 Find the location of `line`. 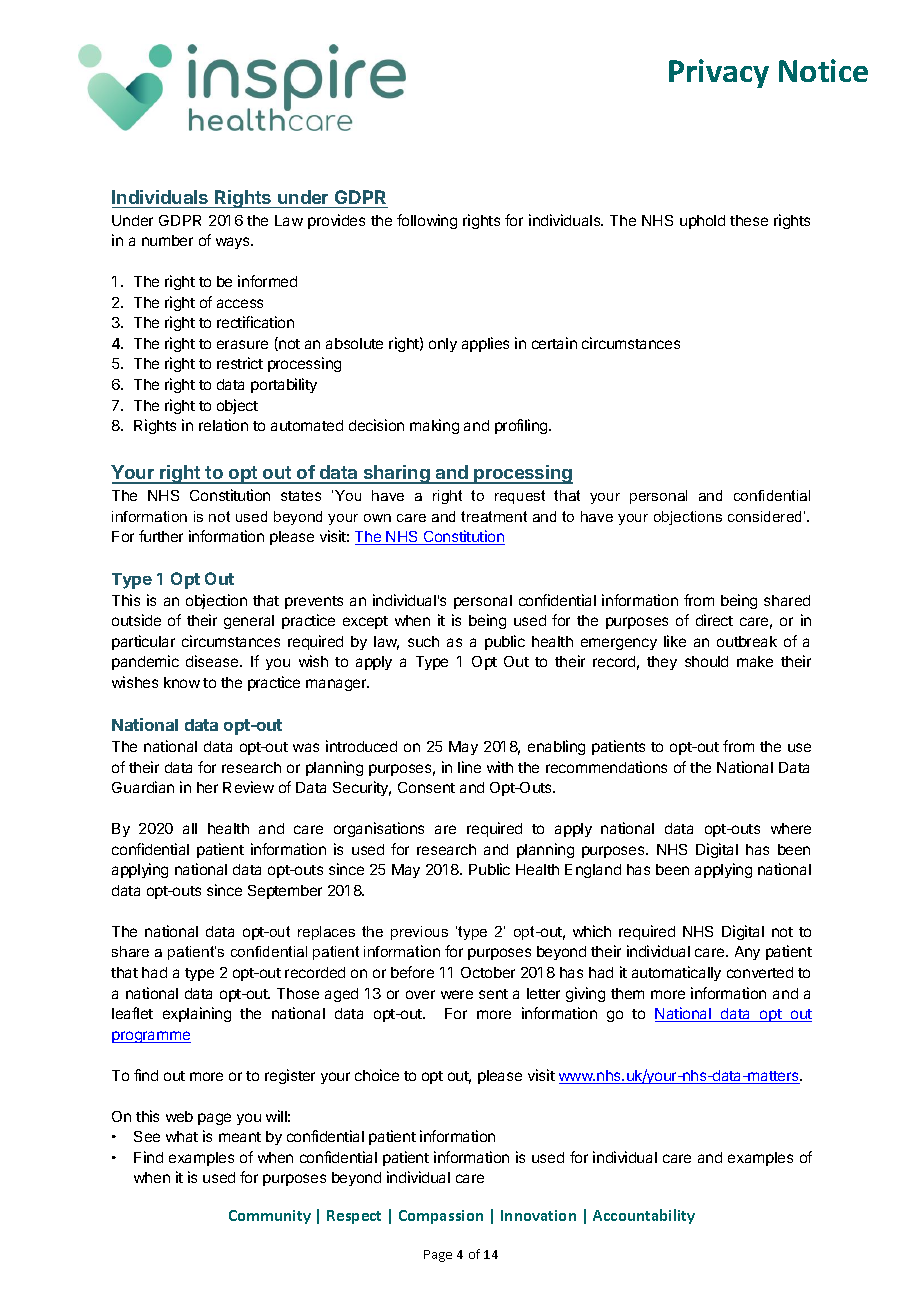

line is located at coordinates (469, 767).
